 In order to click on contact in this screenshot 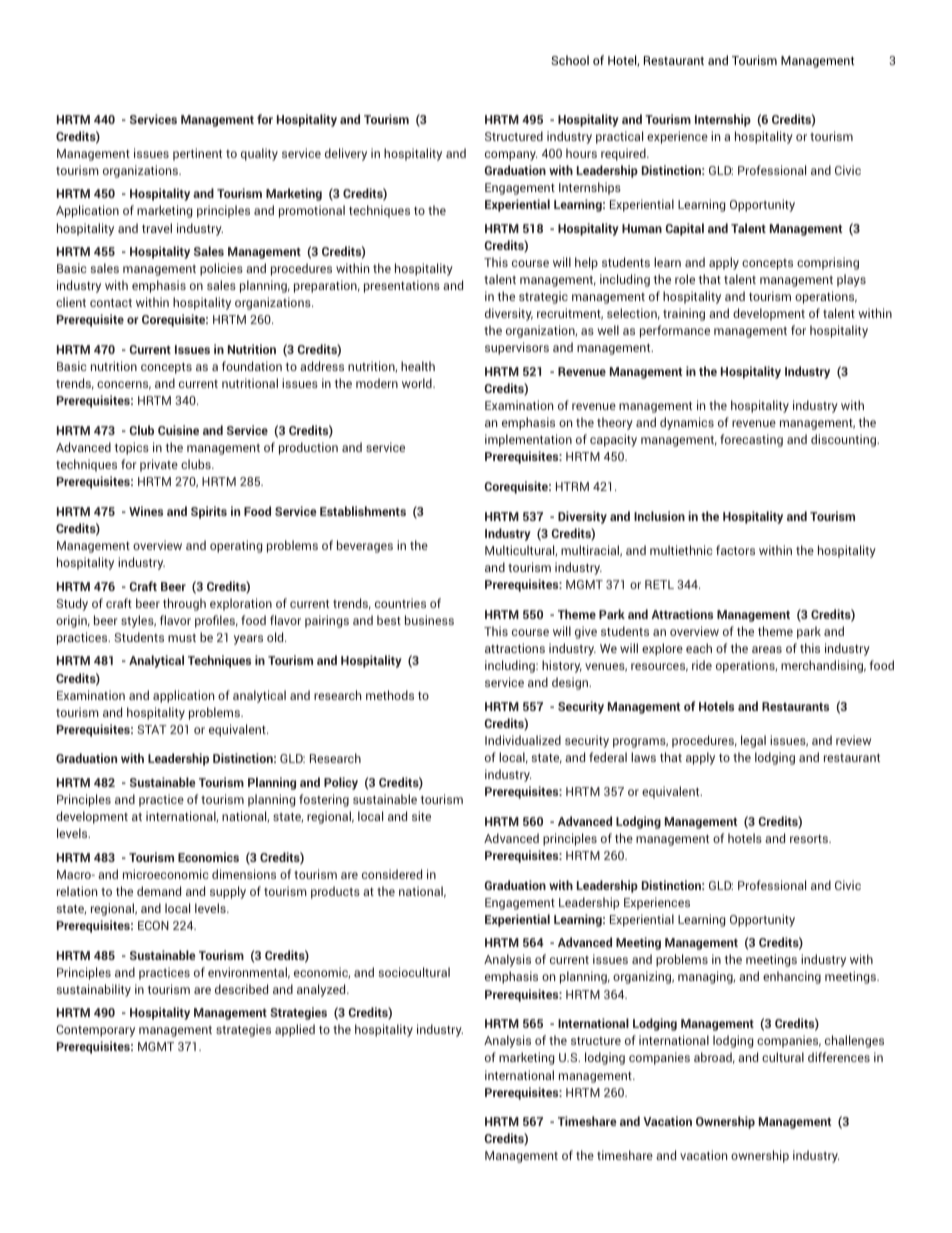, I will do `click(111, 303)`.
